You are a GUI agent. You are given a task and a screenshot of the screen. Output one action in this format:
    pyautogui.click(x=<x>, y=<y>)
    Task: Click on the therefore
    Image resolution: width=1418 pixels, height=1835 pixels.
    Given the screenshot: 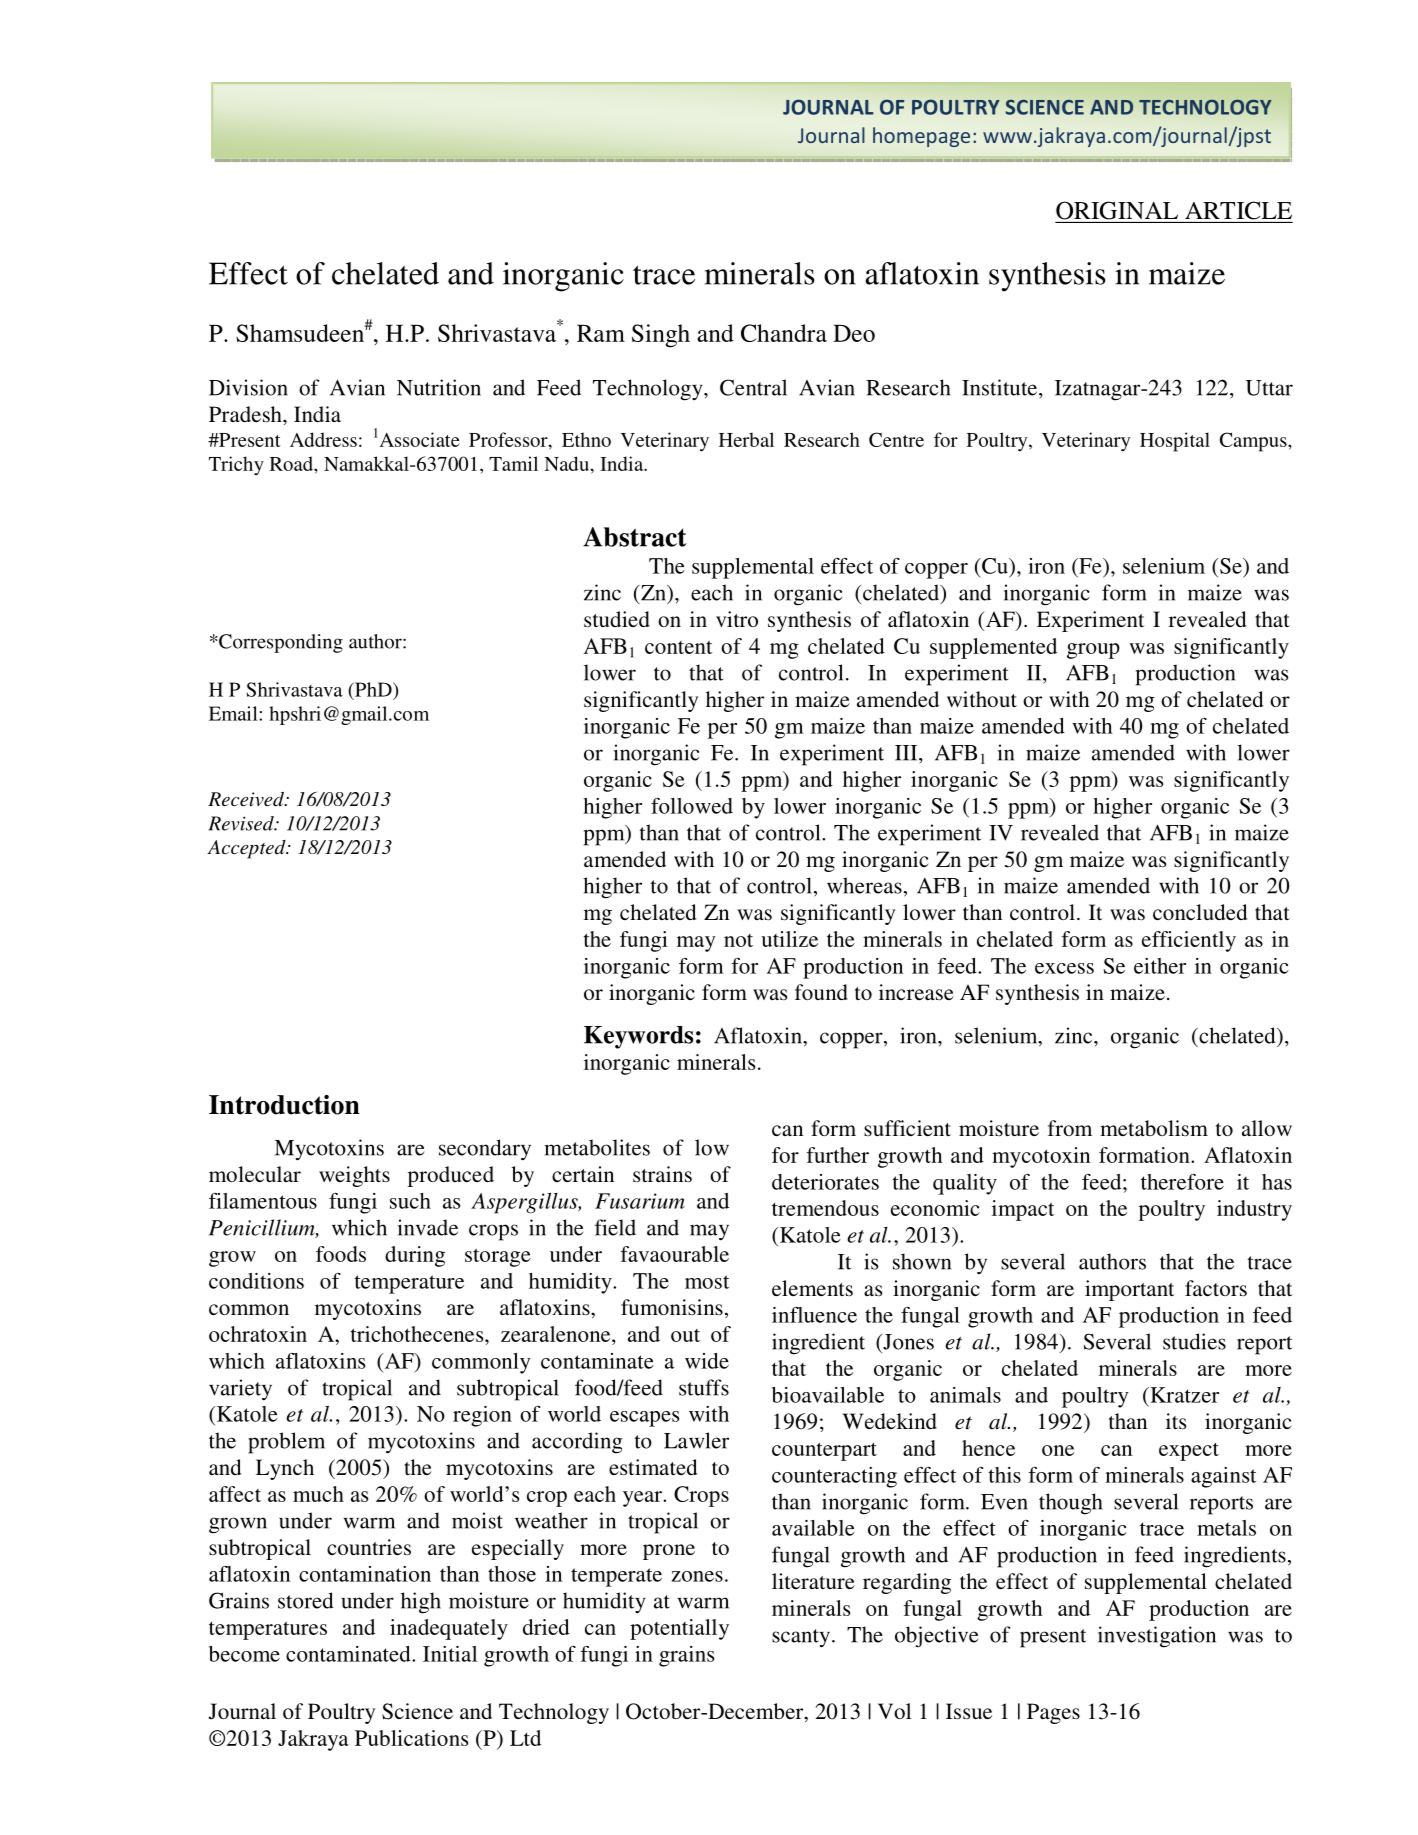 What is the action you would take?
    pyautogui.click(x=1182, y=1181)
